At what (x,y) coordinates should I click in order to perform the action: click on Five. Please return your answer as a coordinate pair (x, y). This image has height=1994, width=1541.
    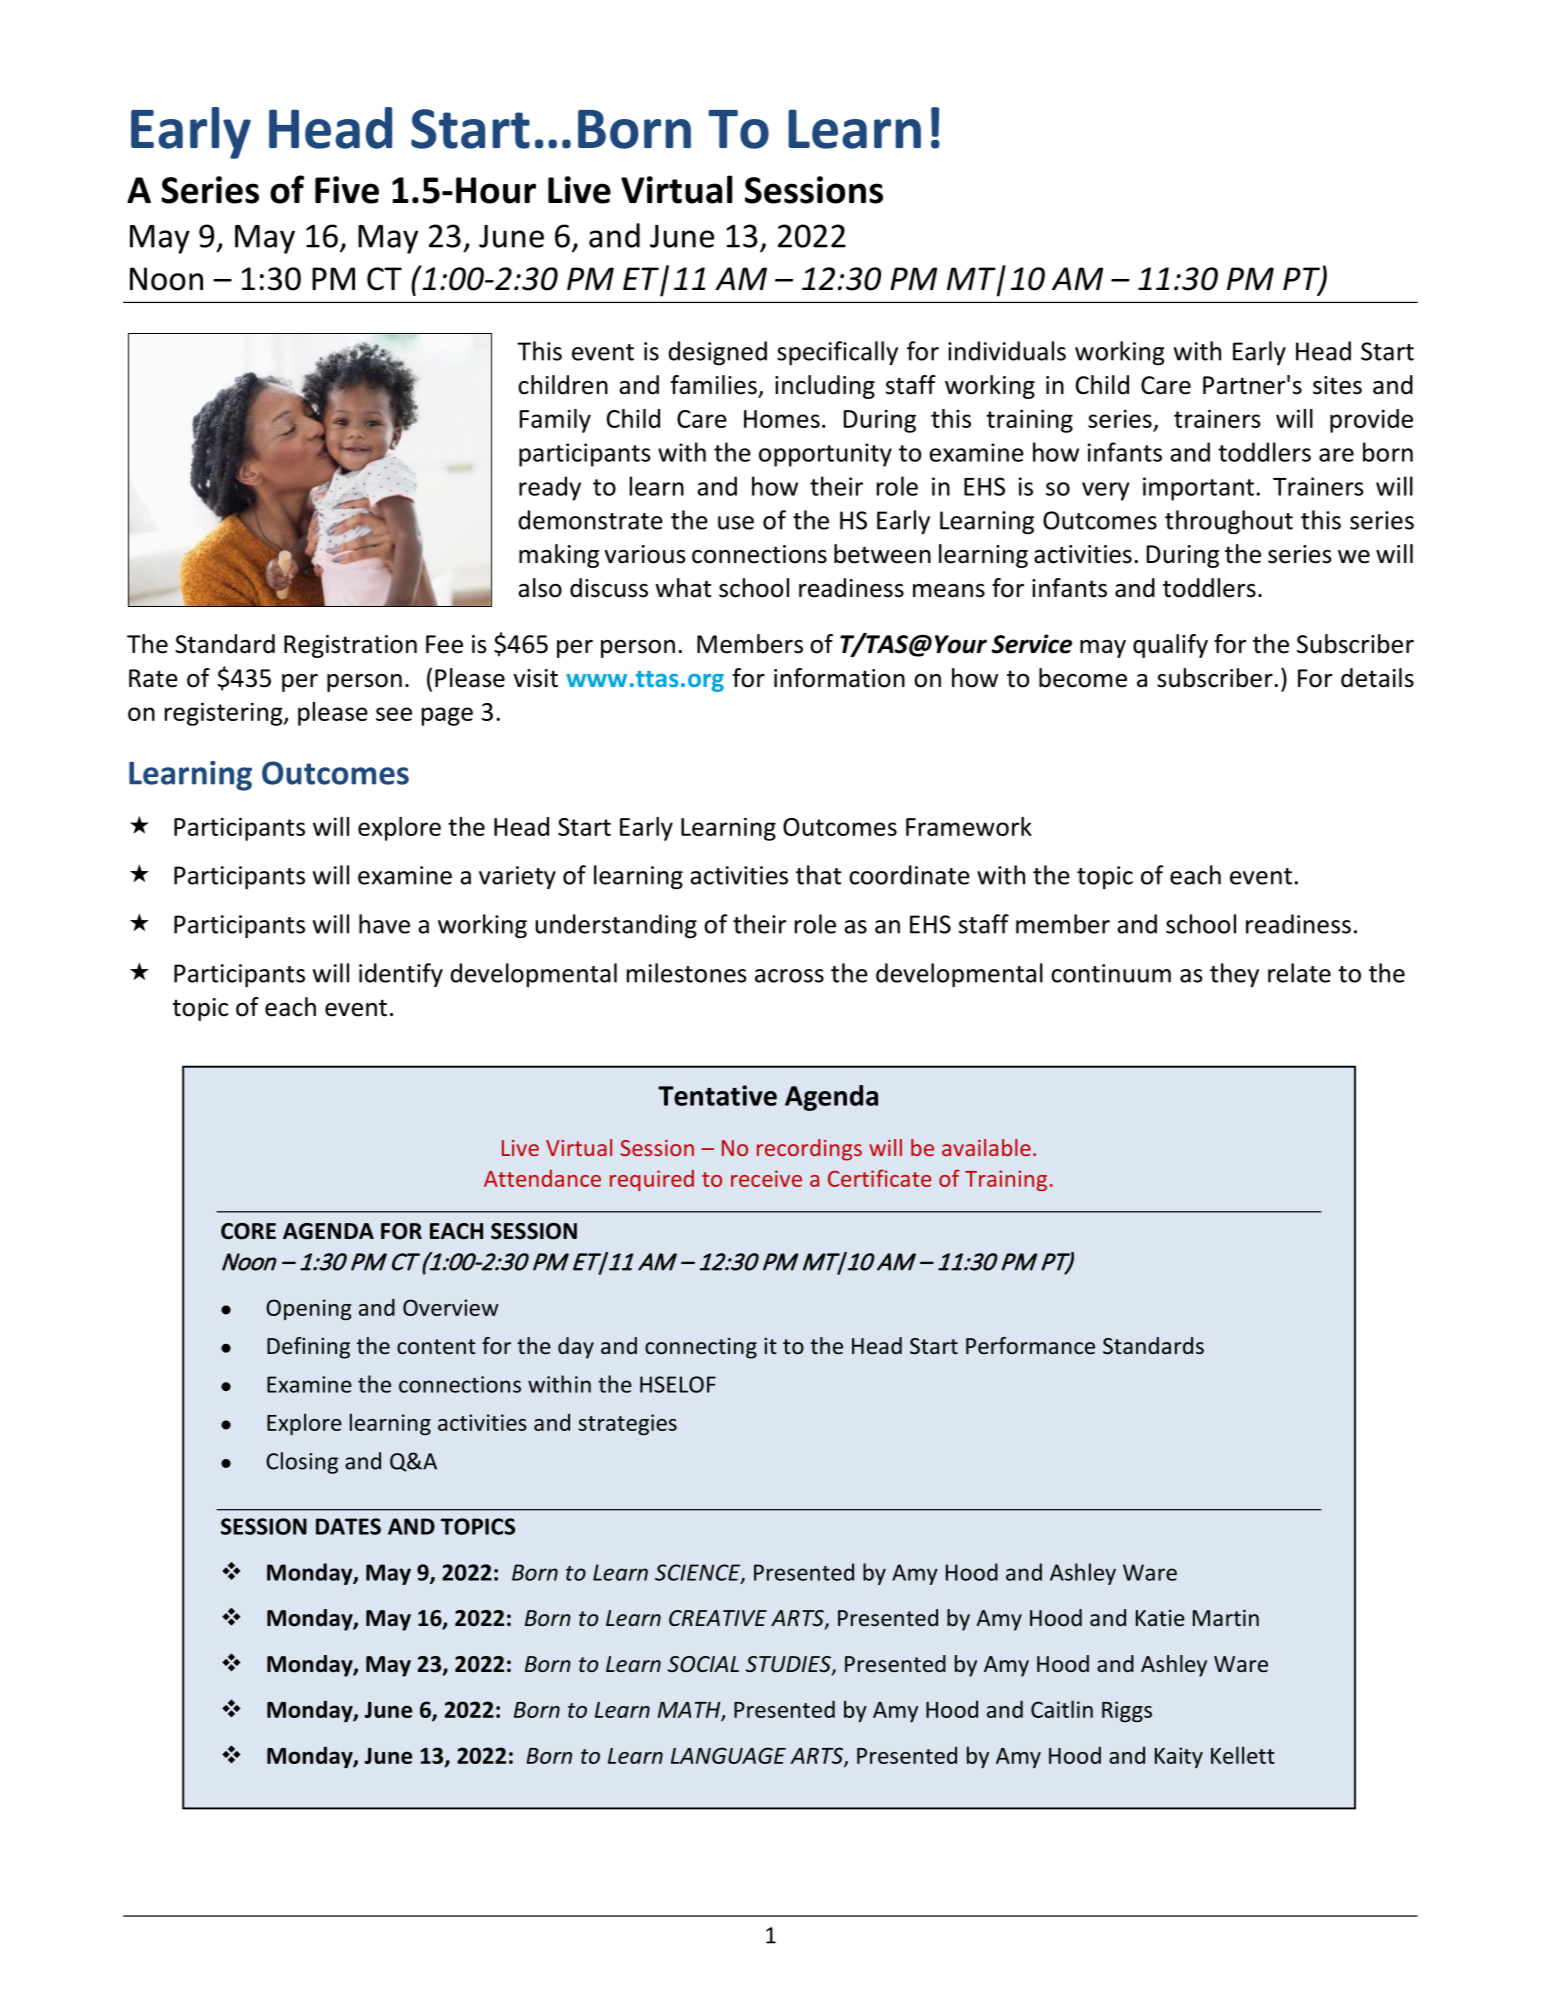
    Looking at the image, I should click on (347, 190).
